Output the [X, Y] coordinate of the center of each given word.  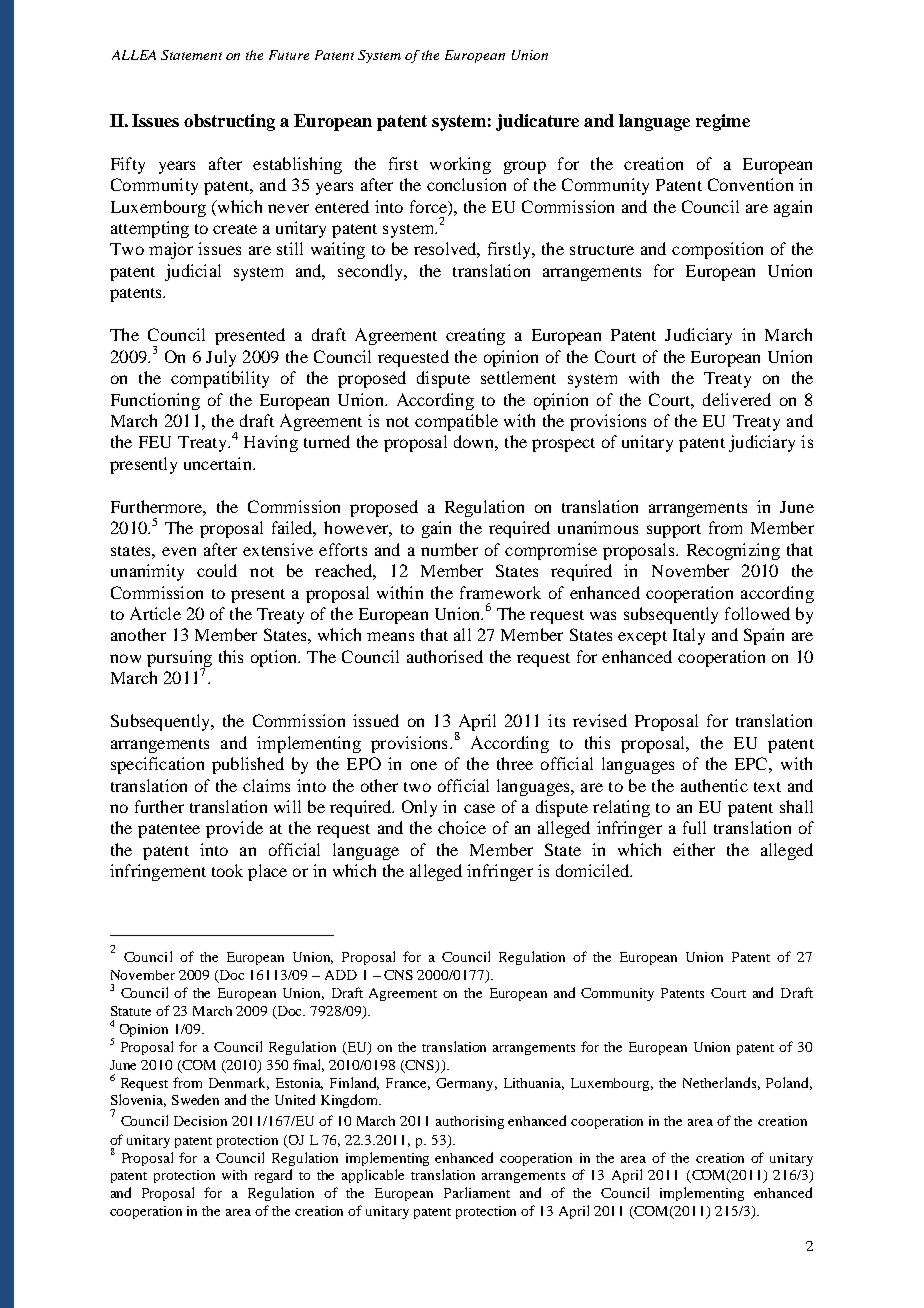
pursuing [179, 659]
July [221, 358]
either [694, 849]
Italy [689, 636]
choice [462, 827]
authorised [445, 656]
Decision [200, 1121]
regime [723, 122]
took [227, 870]
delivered [737, 399]
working [460, 165]
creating [475, 336]
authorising [470, 1122]
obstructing [229, 122]
